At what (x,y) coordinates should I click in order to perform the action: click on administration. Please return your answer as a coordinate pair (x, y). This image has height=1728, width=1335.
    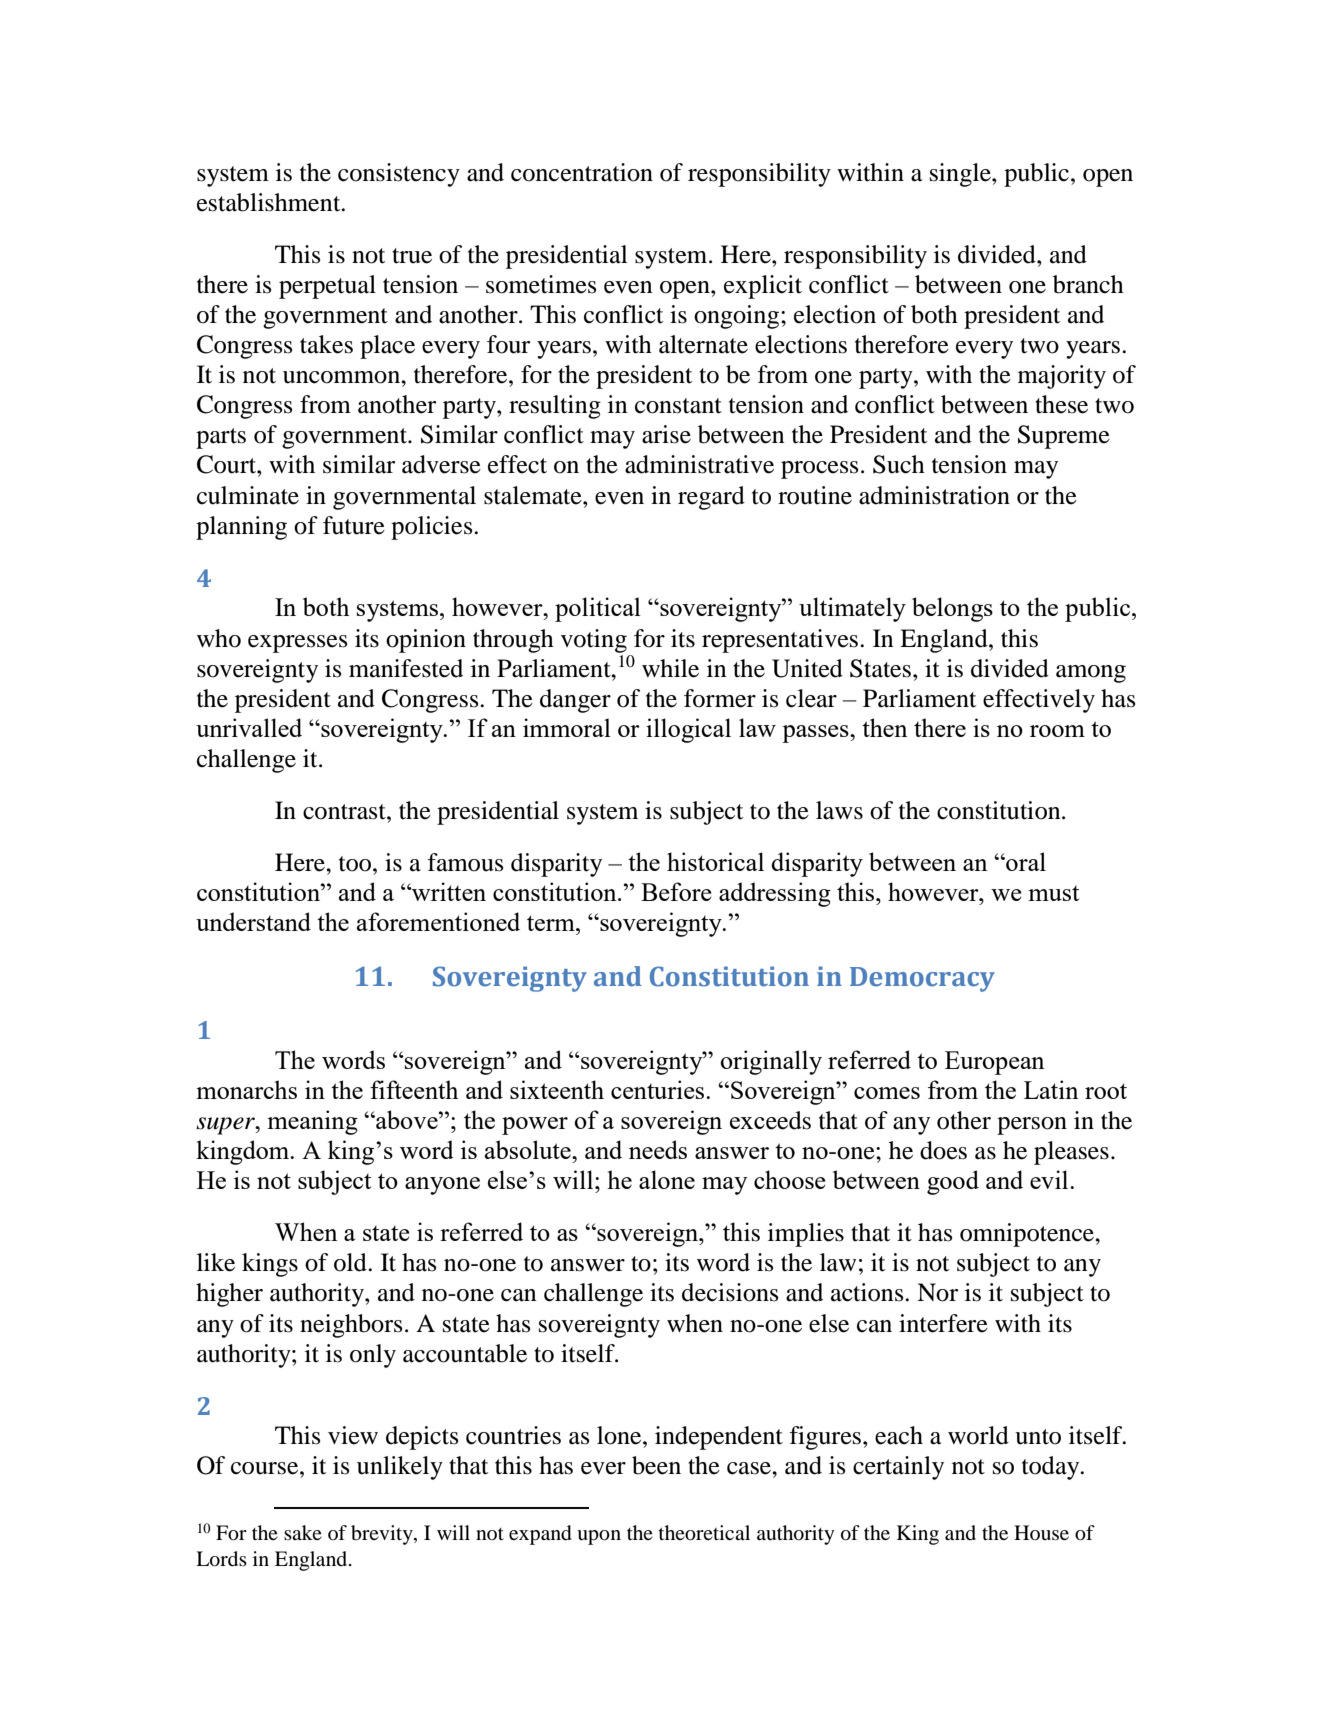
    Looking at the image, I should click on (934, 495).
